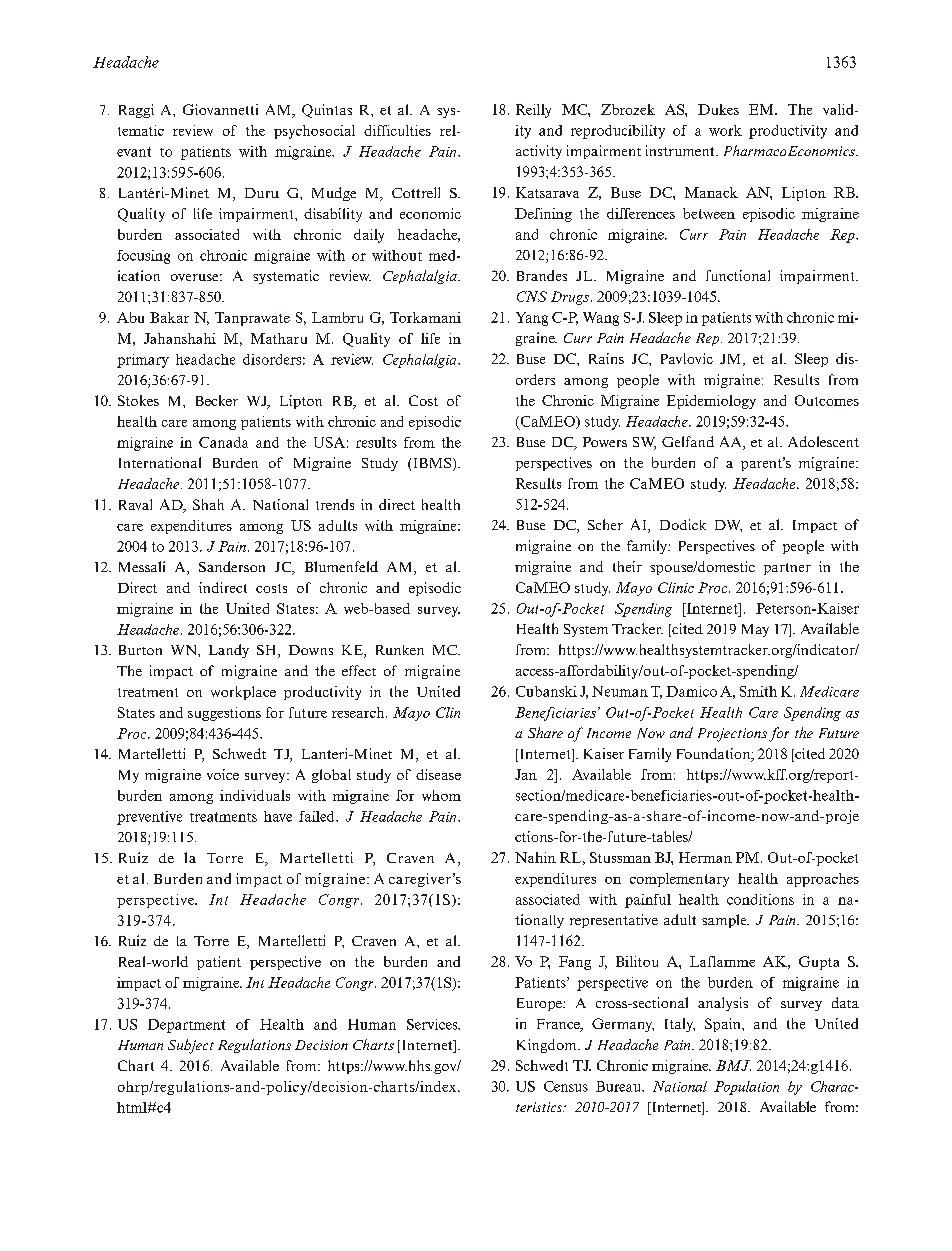 The height and width of the page is (1251, 952). I want to click on Dukes, so click(718, 109).
